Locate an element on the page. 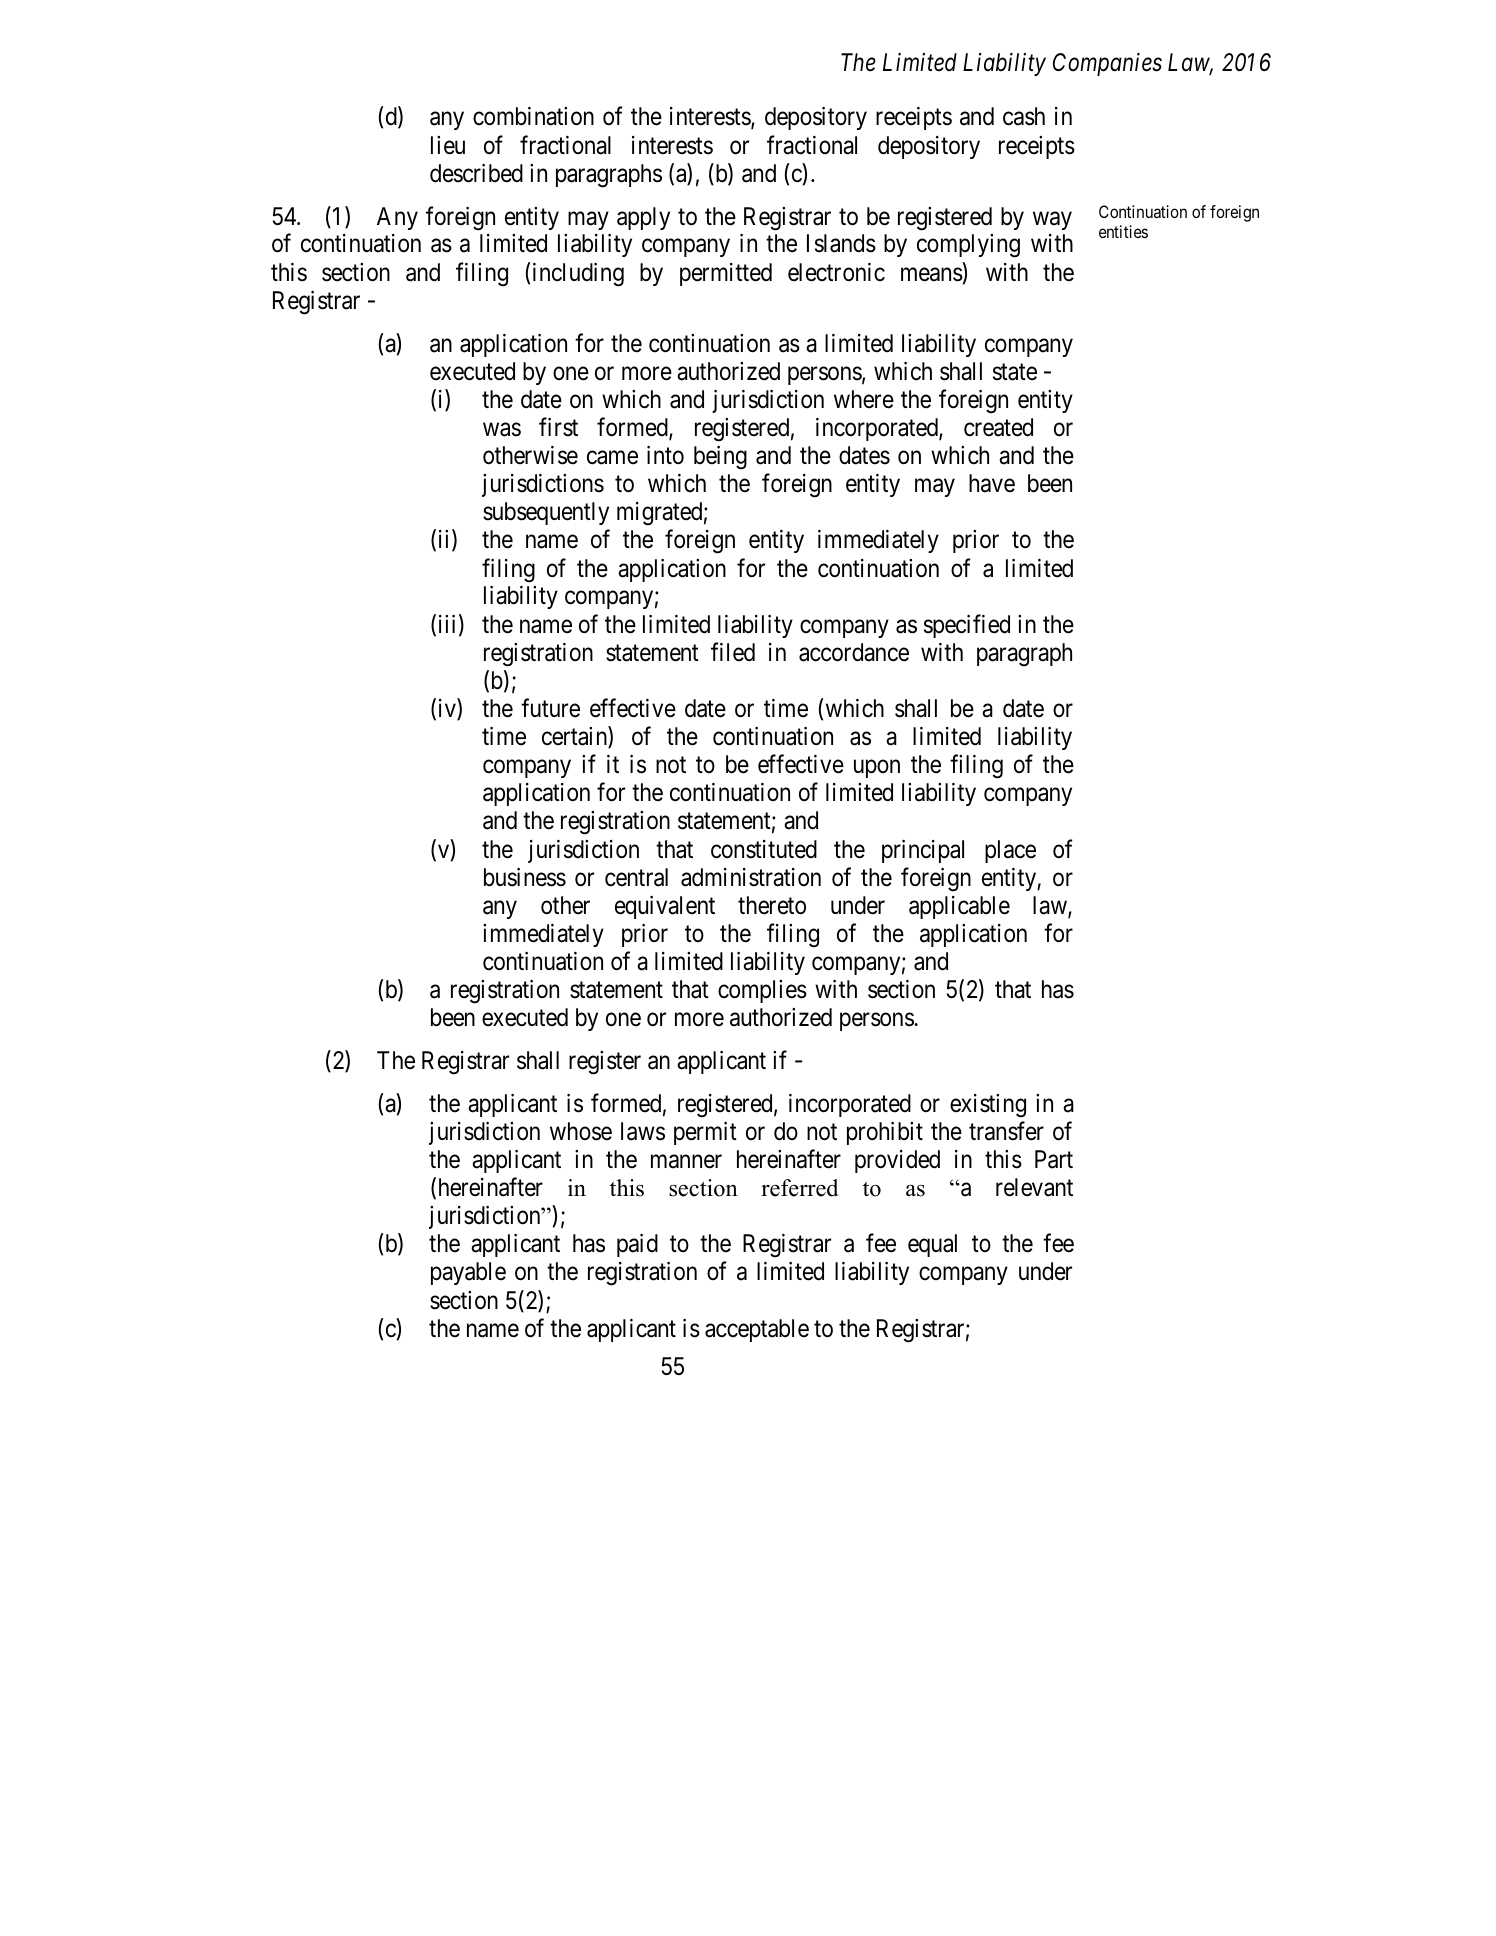 This image has width=1496, height=1936. relevant is located at coordinates (1034, 1187).
